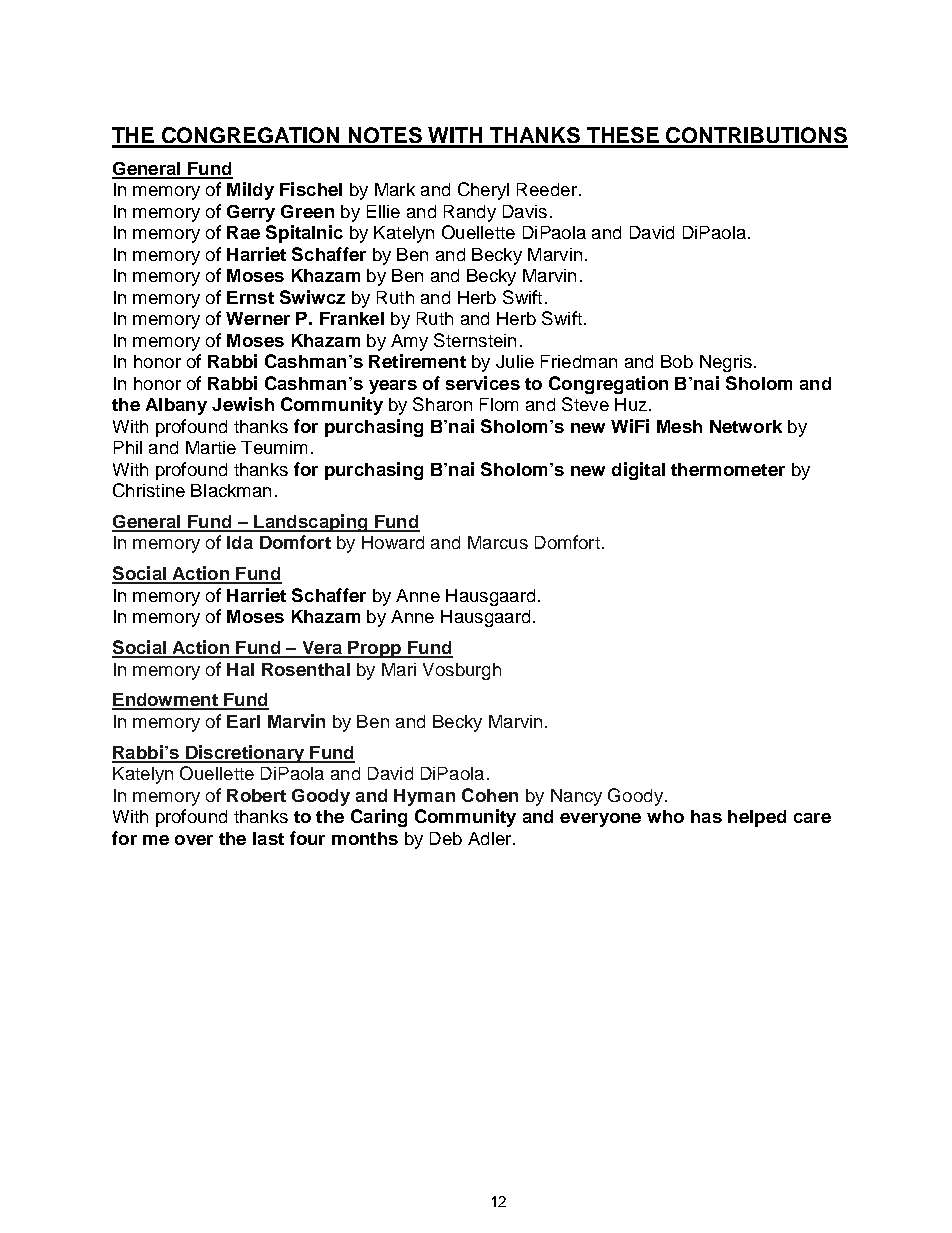 The image size is (952, 1233). Describe the element at coordinates (322, 649) in the image. I see `Vera` at that location.
